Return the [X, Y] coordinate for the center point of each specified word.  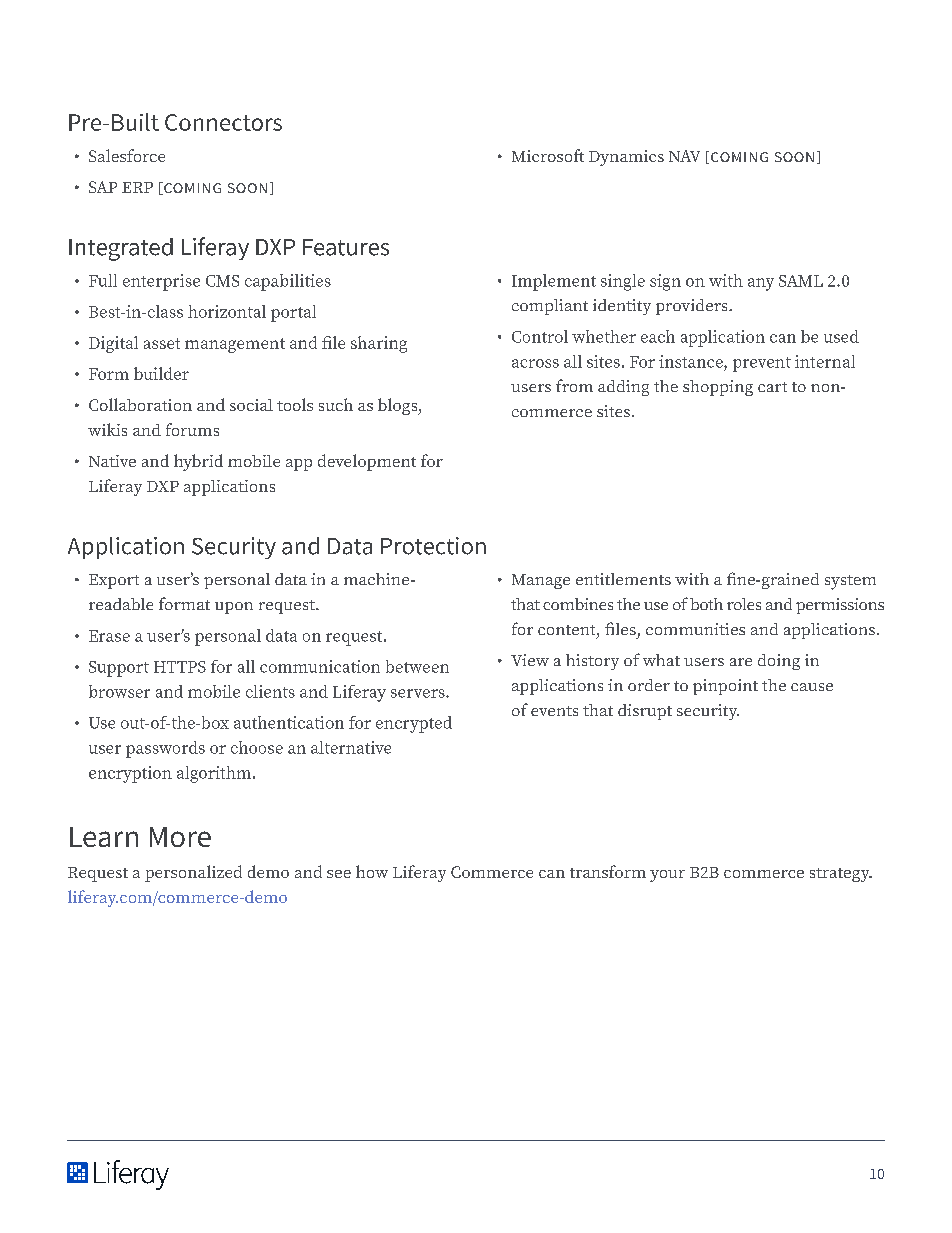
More [180, 837]
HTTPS [180, 667]
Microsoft [548, 155]
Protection [433, 546]
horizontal [227, 311]
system [850, 582]
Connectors [223, 122]
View [530, 660]
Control [540, 336]
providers [693, 307]
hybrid [198, 462]
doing [779, 662]
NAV [684, 156]
